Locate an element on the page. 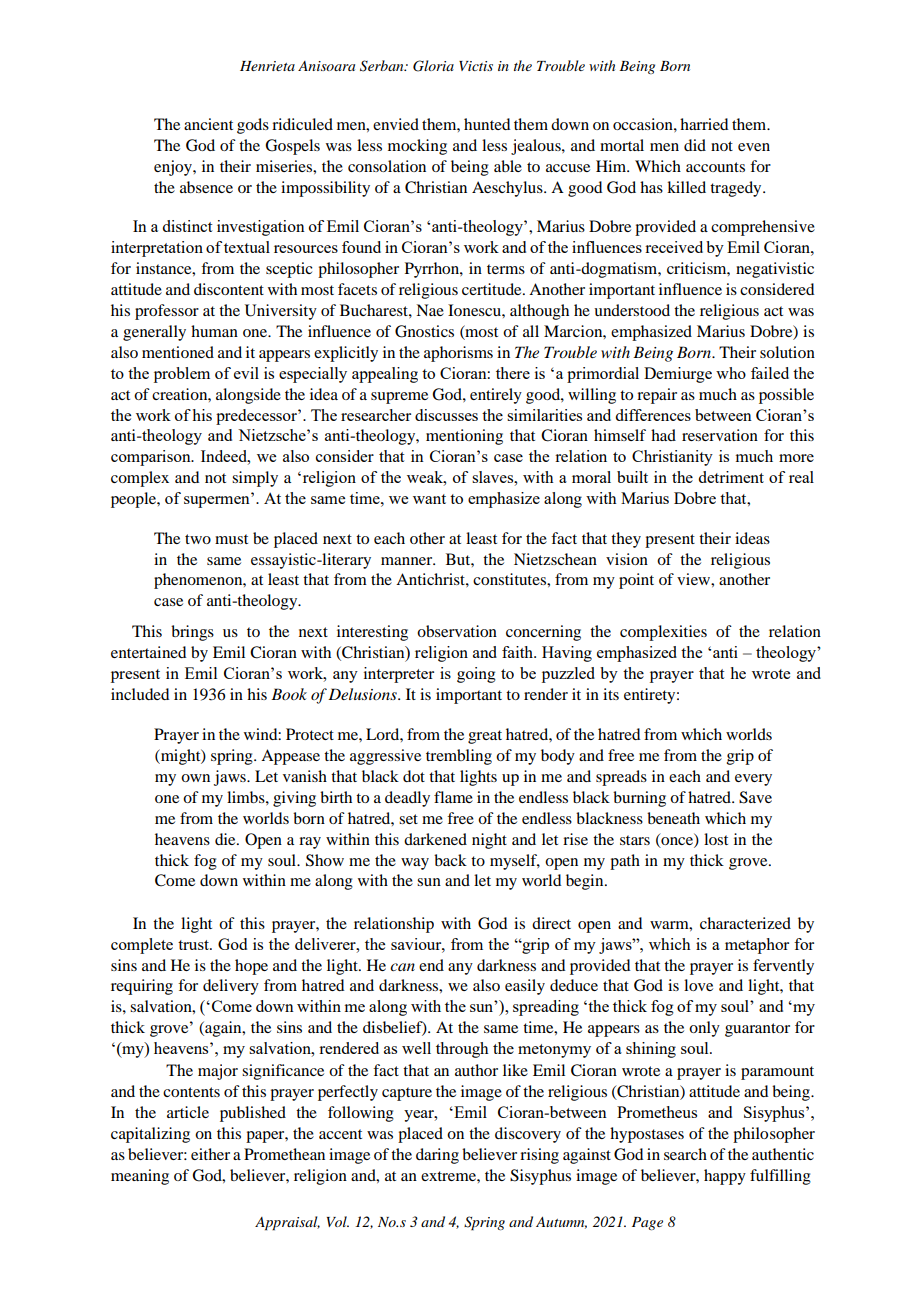 This document has width=924, height=1309. harried is located at coordinates (704, 124).
